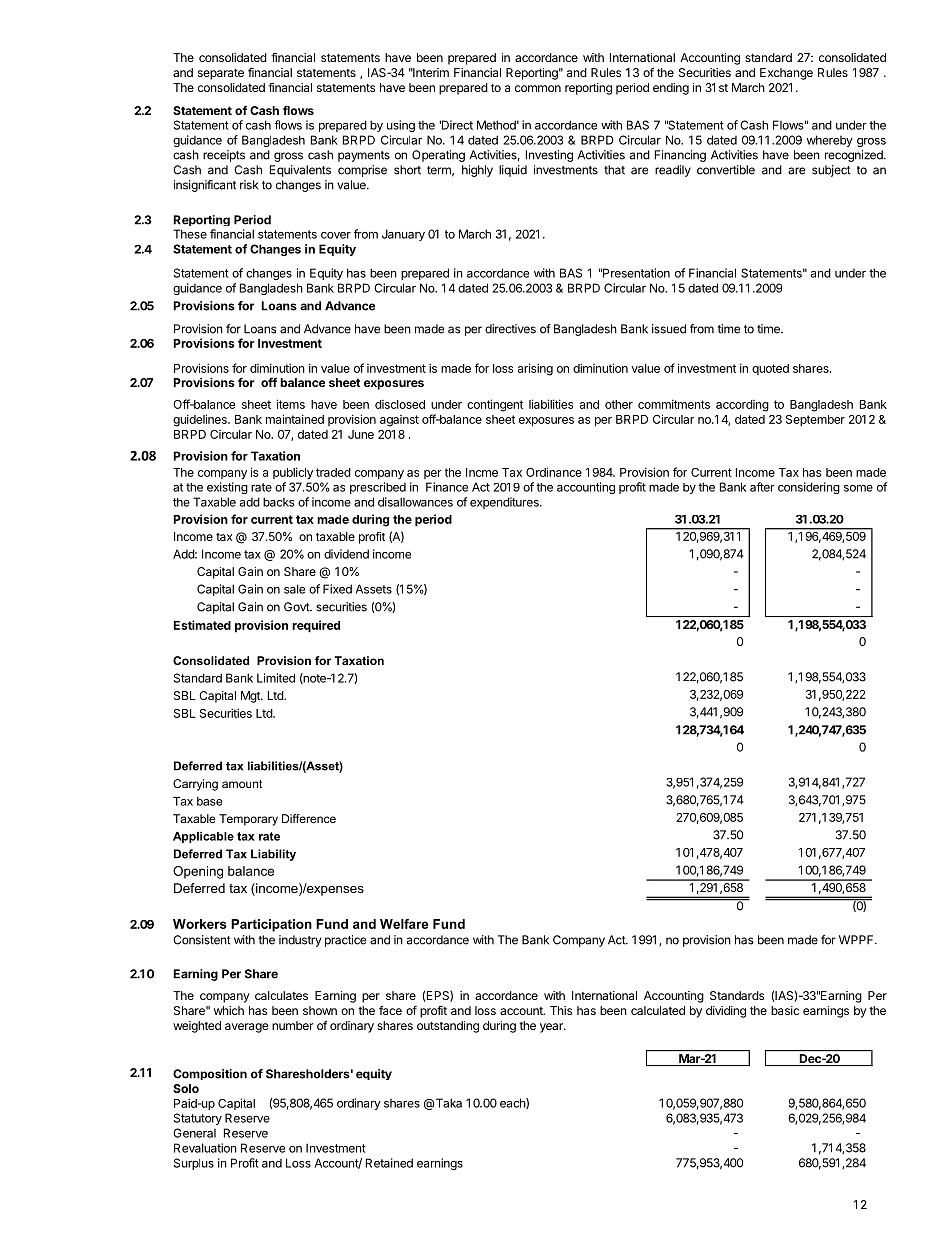  What do you see at coordinates (561, 1010) in the screenshot?
I see `This` at bounding box center [561, 1010].
